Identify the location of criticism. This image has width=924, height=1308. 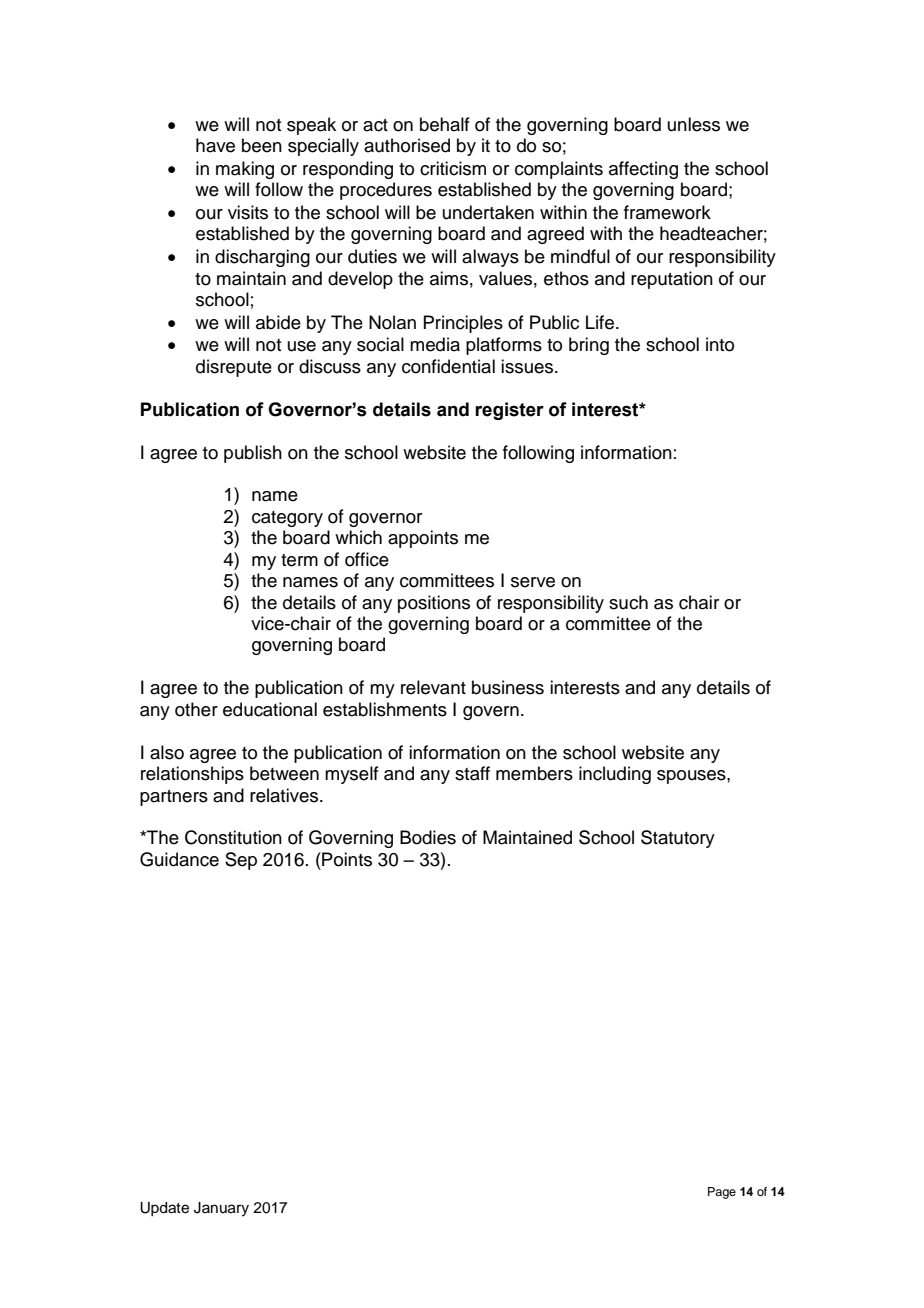
(453, 168).
